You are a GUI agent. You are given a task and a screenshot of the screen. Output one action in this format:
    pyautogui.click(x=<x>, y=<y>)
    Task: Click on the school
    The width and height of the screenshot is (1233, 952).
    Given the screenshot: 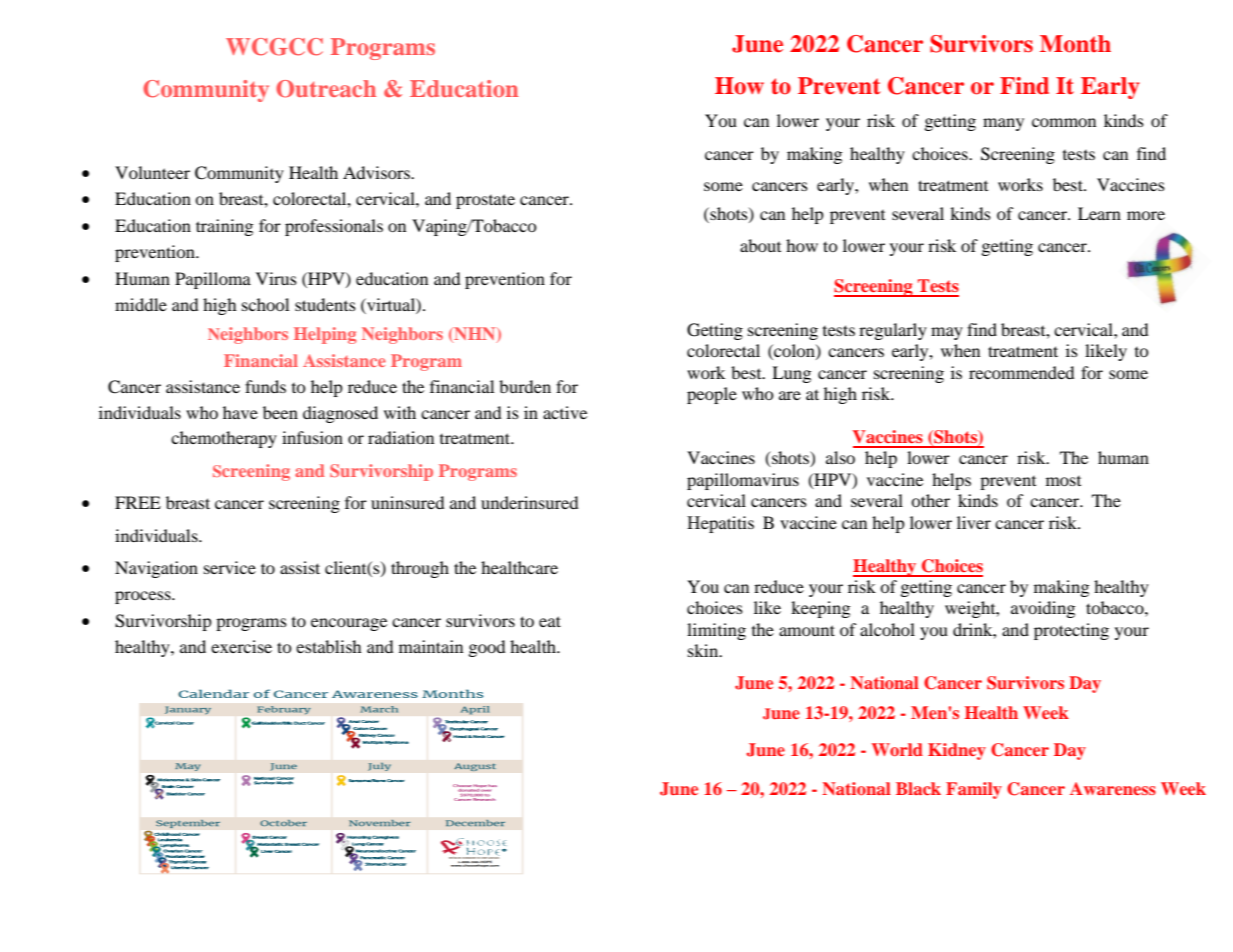 What is the action you would take?
    pyautogui.click(x=265, y=304)
